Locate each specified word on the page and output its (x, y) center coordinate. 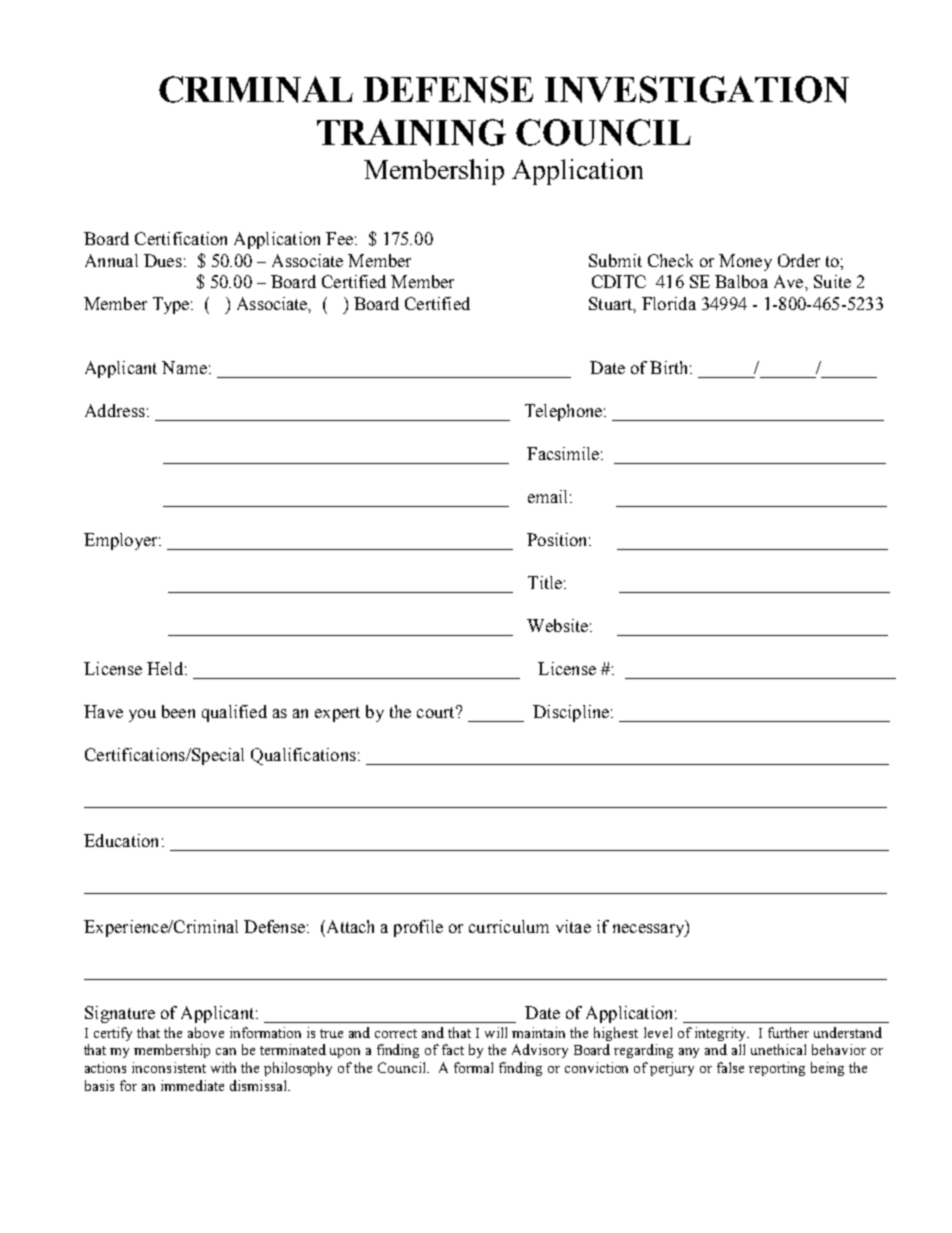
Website (557, 625)
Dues (163, 260)
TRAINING (411, 132)
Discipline (572, 713)
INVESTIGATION (697, 89)
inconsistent (169, 1067)
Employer (122, 541)
